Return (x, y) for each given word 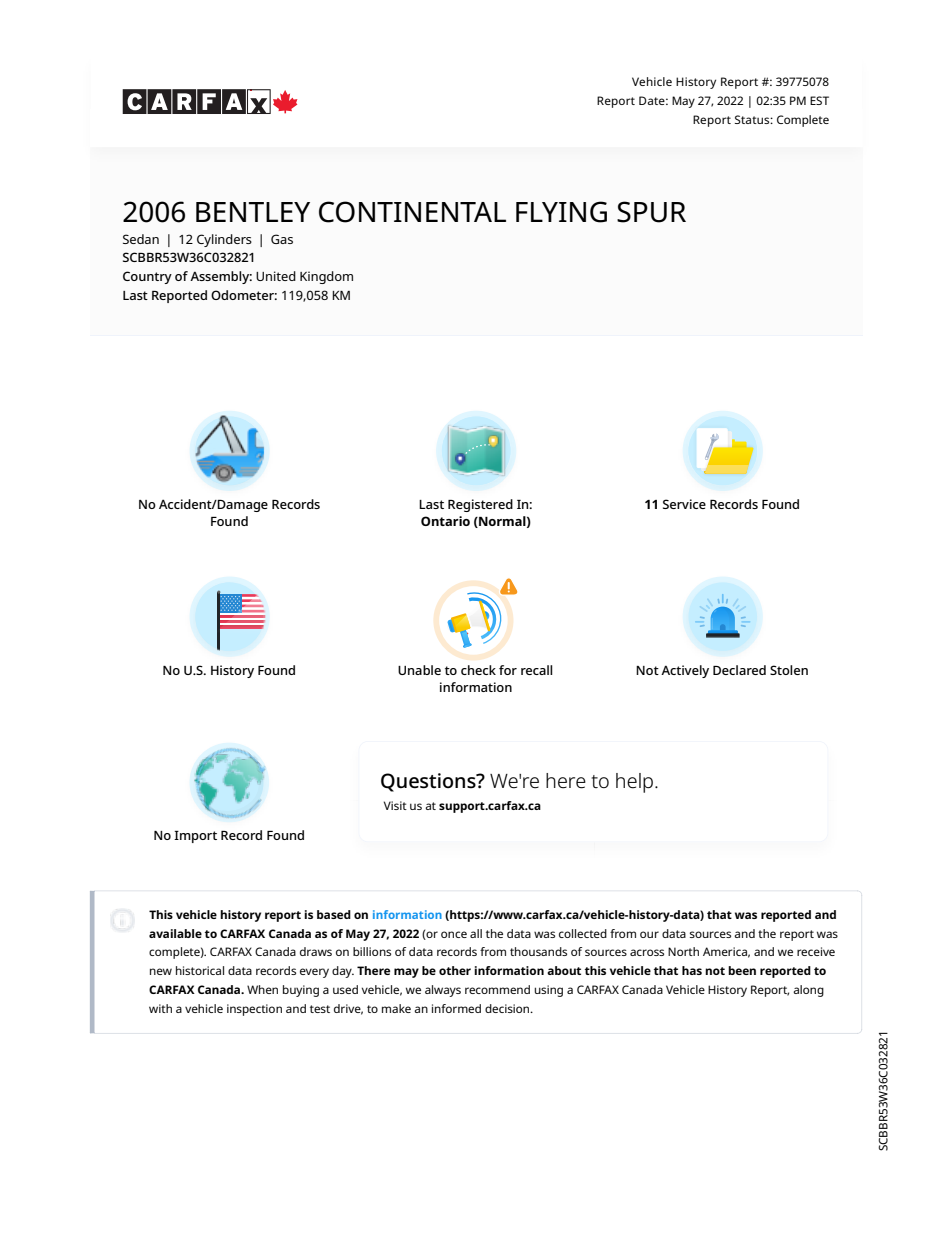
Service (684, 504)
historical (200, 970)
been (742, 970)
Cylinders (224, 240)
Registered (480, 505)
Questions (429, 782)
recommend (497, 989)
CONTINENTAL (412, 212)
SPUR (651, 212)
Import (195, 837)
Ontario (445, 521)
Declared (739, 670)
